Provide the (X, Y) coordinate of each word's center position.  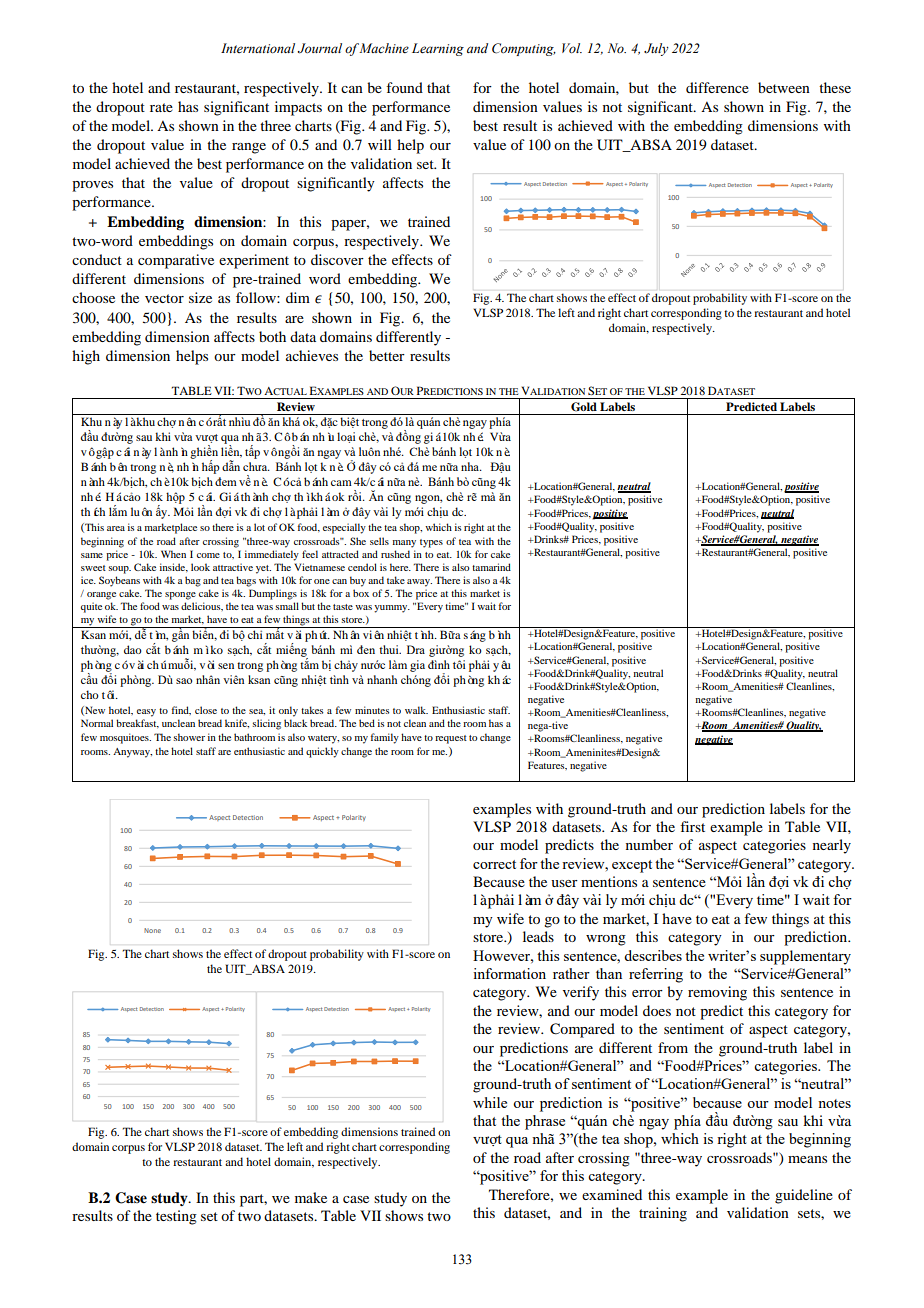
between (784, 87)
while (490, 1102)
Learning (438, 49)
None (152, 930)
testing (176, 1217)
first (692, 826)
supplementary (805, 957)
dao (133, 649)
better (387, 355)
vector (164, 298)
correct (494, 864)
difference (717, 87)
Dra (416, 649)
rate (161, 107)
